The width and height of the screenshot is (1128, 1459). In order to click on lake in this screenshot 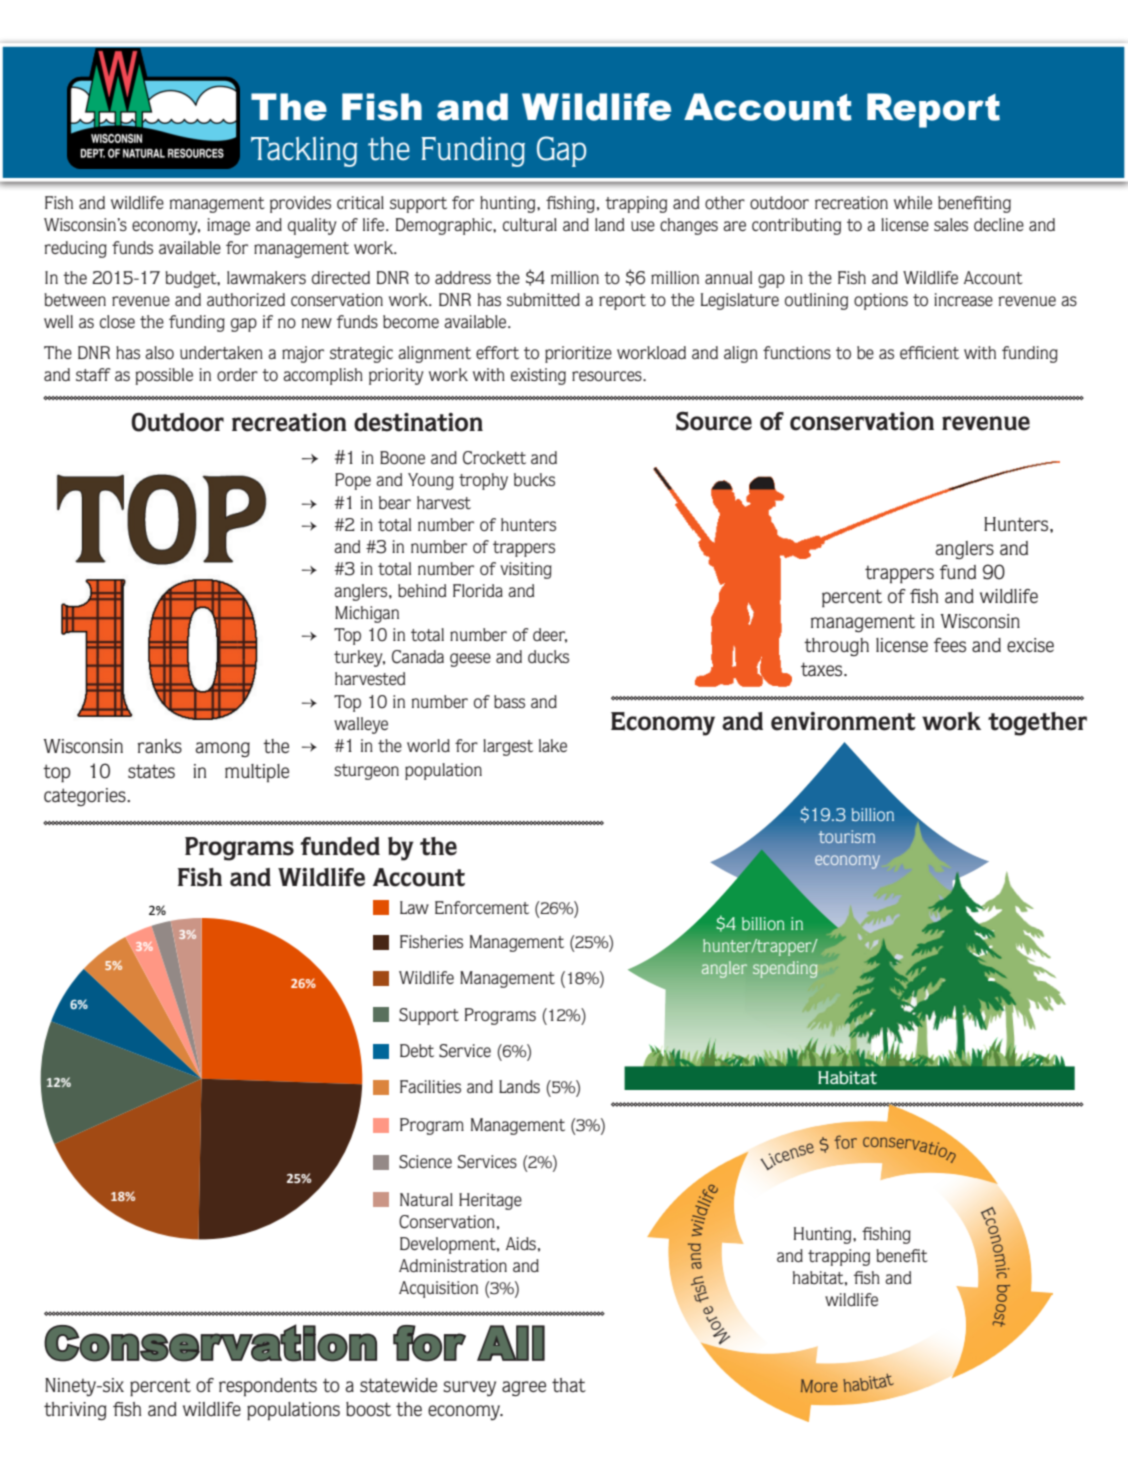, I will do `click(553, 745)`.
